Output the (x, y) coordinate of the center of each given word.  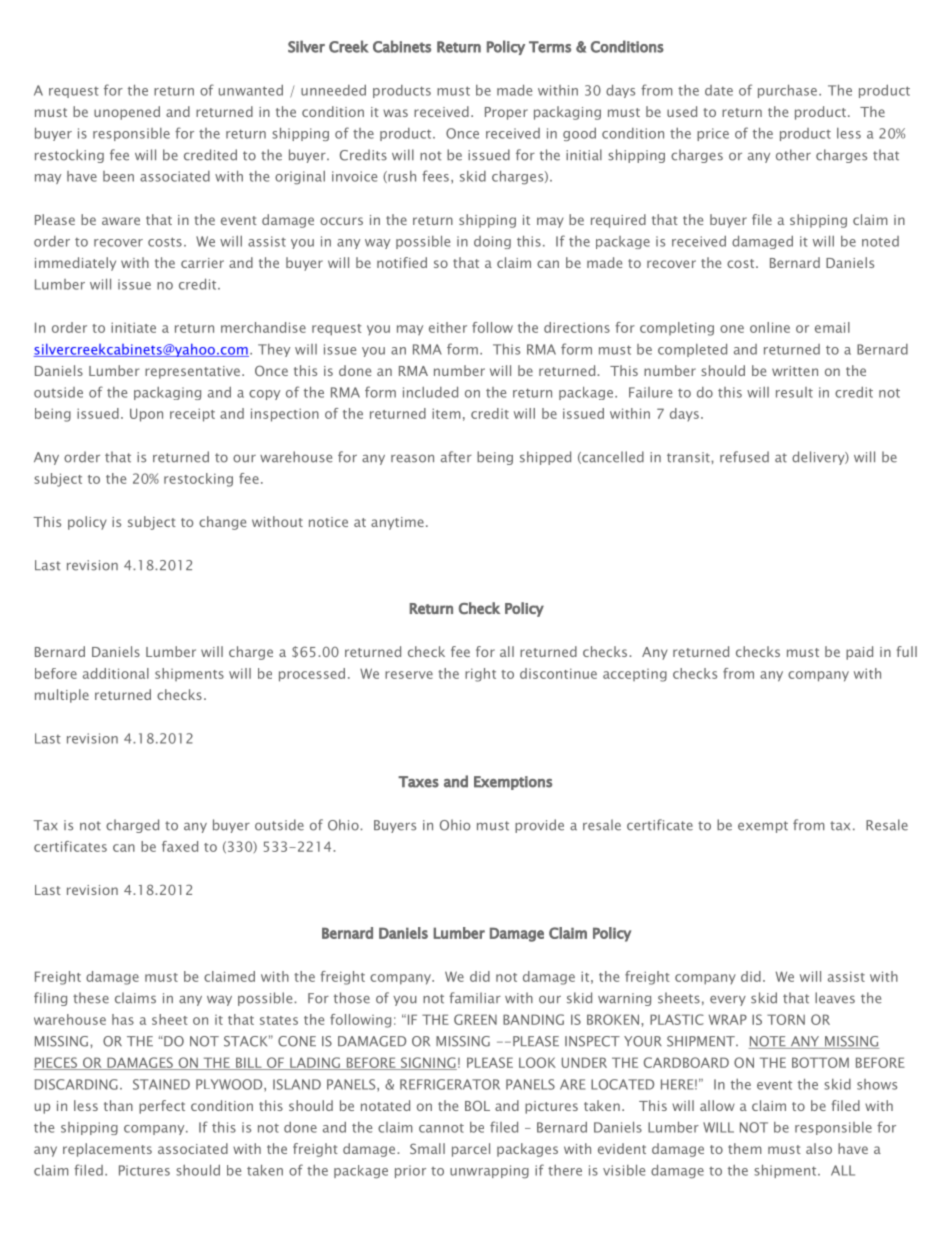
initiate (133, 327)
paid (859, 653)
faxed (180, 846)
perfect (162, 1107)
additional (116, 673)
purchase (787, 91)
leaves (835, 998)
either (448, 327)
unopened (127, 113)
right (480, 675)
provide (539, 826)
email (832, 327)
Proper (506, 113)
